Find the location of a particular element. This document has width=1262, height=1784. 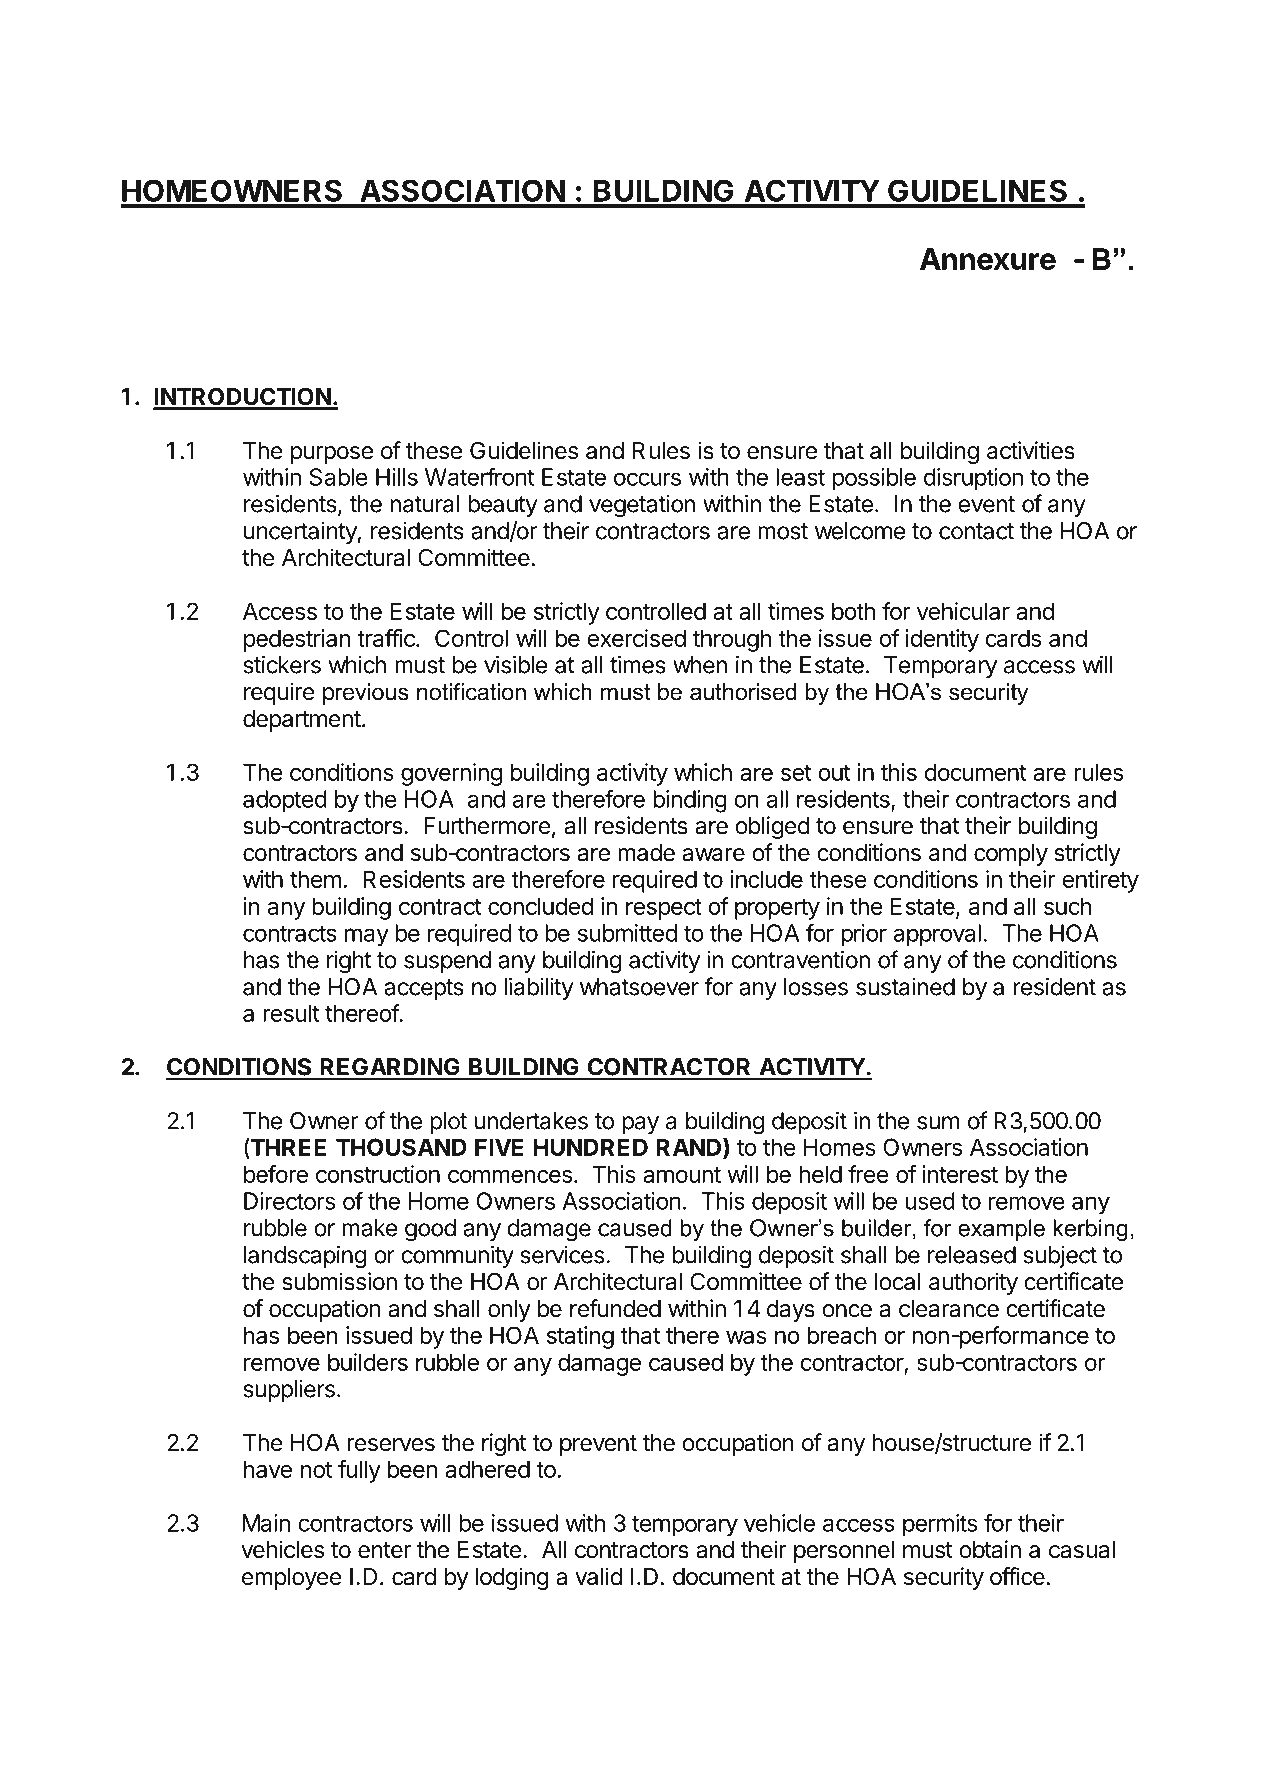

valid is located at coordinates (598, 1576).
